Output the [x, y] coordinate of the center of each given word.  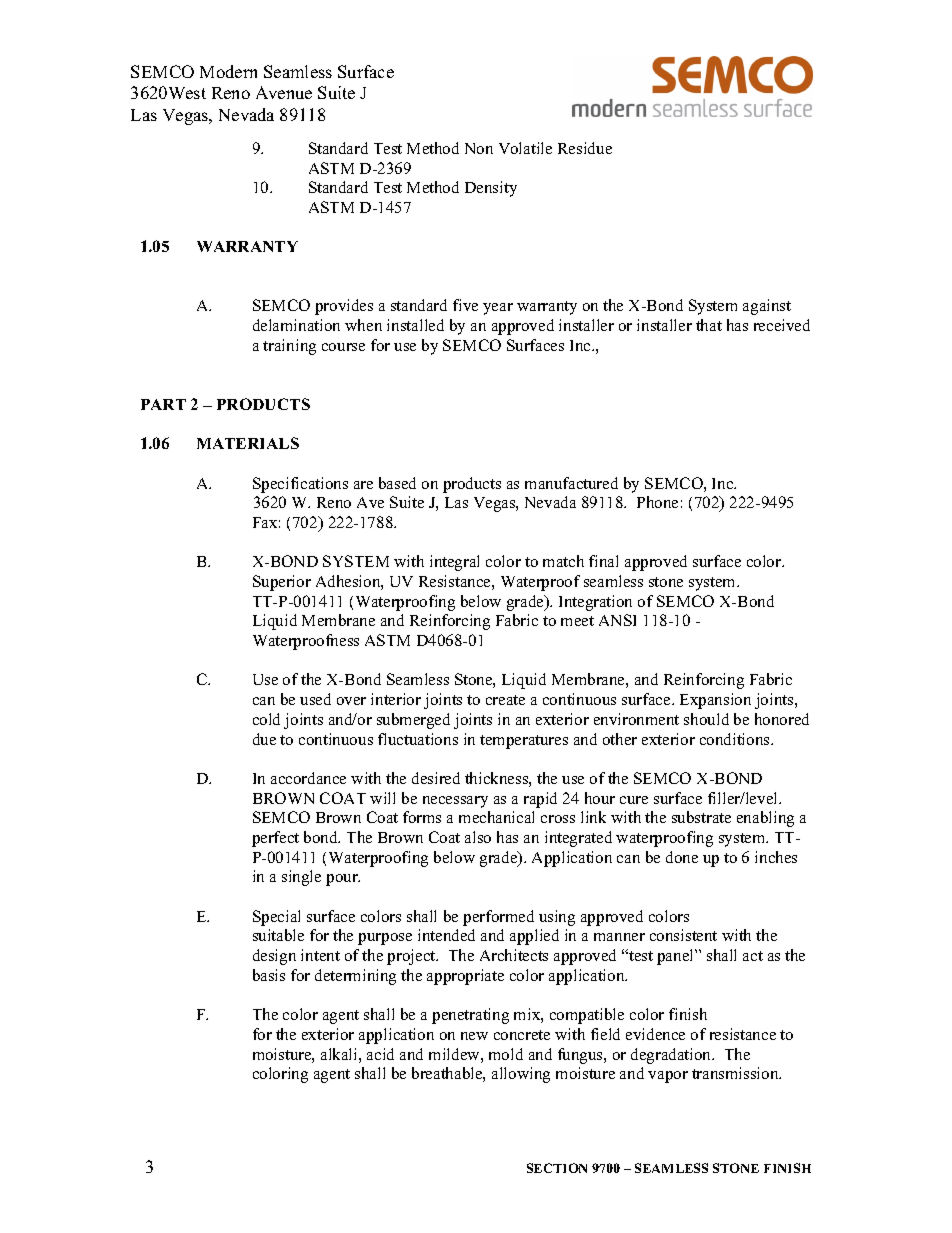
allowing [521, 1075]
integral [454, 563]
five [465, 305]
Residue [585, 148]
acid [380, 1054]
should [706, 719]
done [682, 857]
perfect [275, 839]
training [289, 347]
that [709, 325]
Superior [282, 583]
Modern [228, 71]
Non [479, 148]
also [478, 837]
